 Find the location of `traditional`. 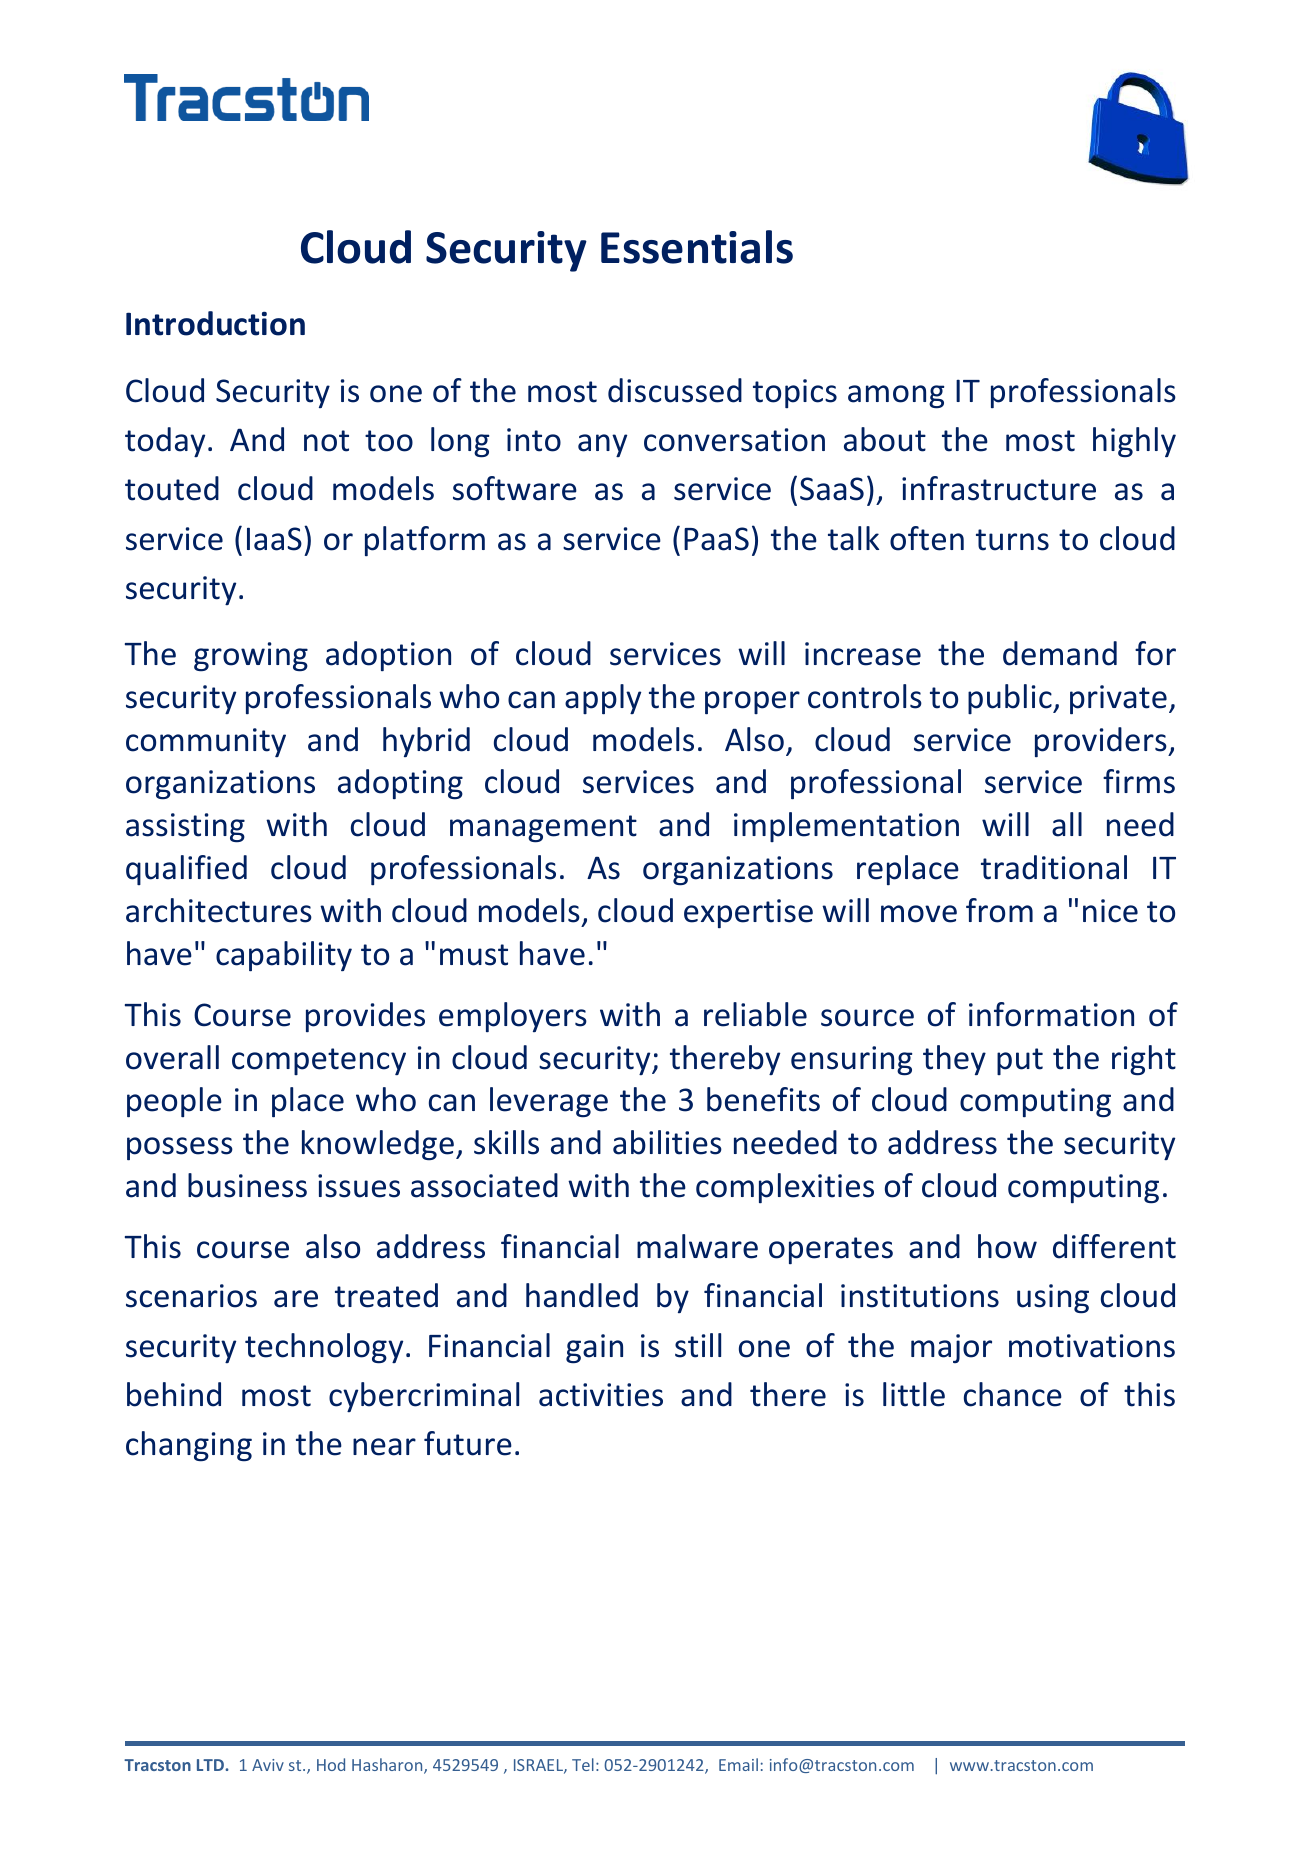

traditional is located at coordinates (1054, 867).
